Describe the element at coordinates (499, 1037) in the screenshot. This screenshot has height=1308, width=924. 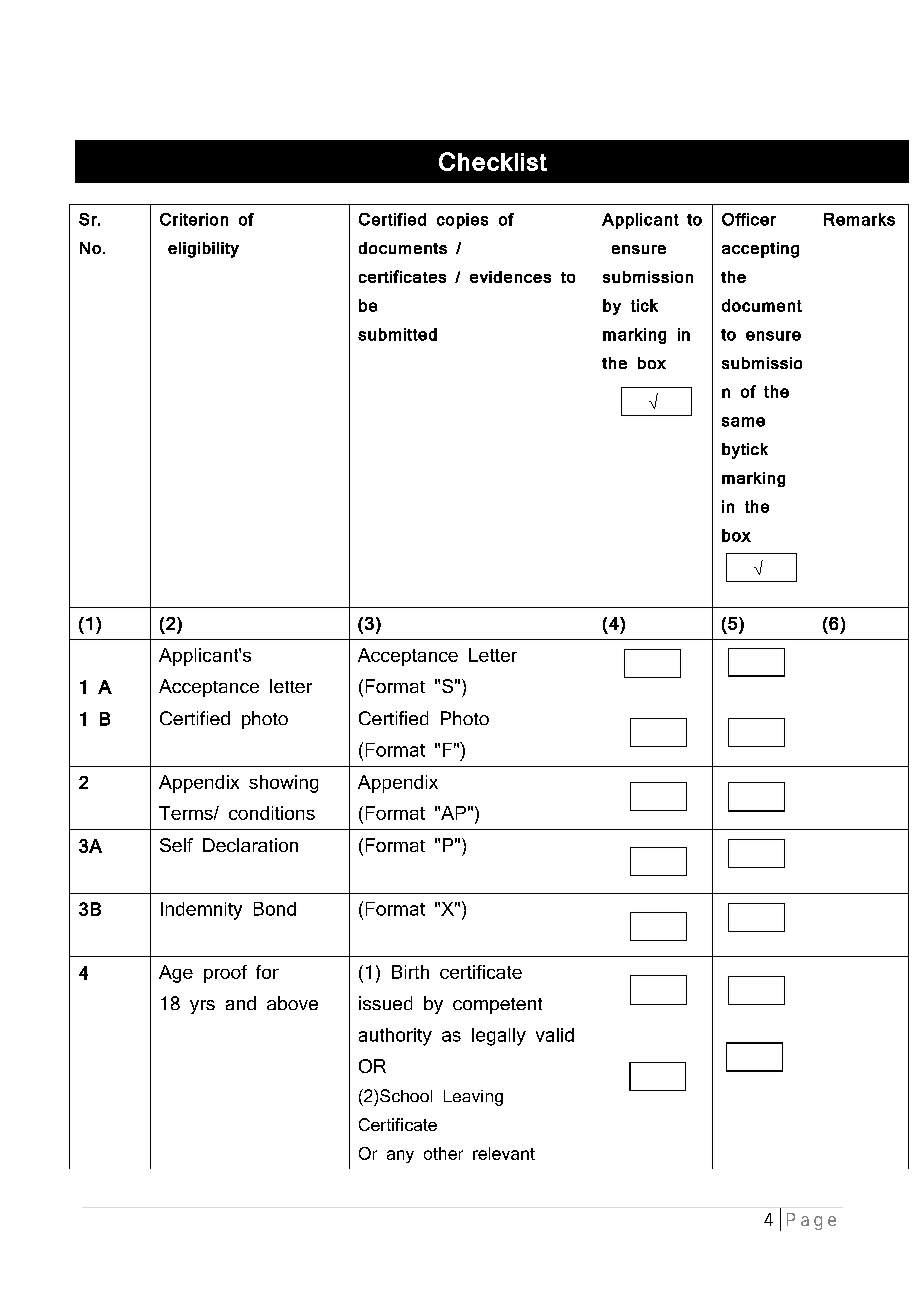
I see `legally` at that location.
